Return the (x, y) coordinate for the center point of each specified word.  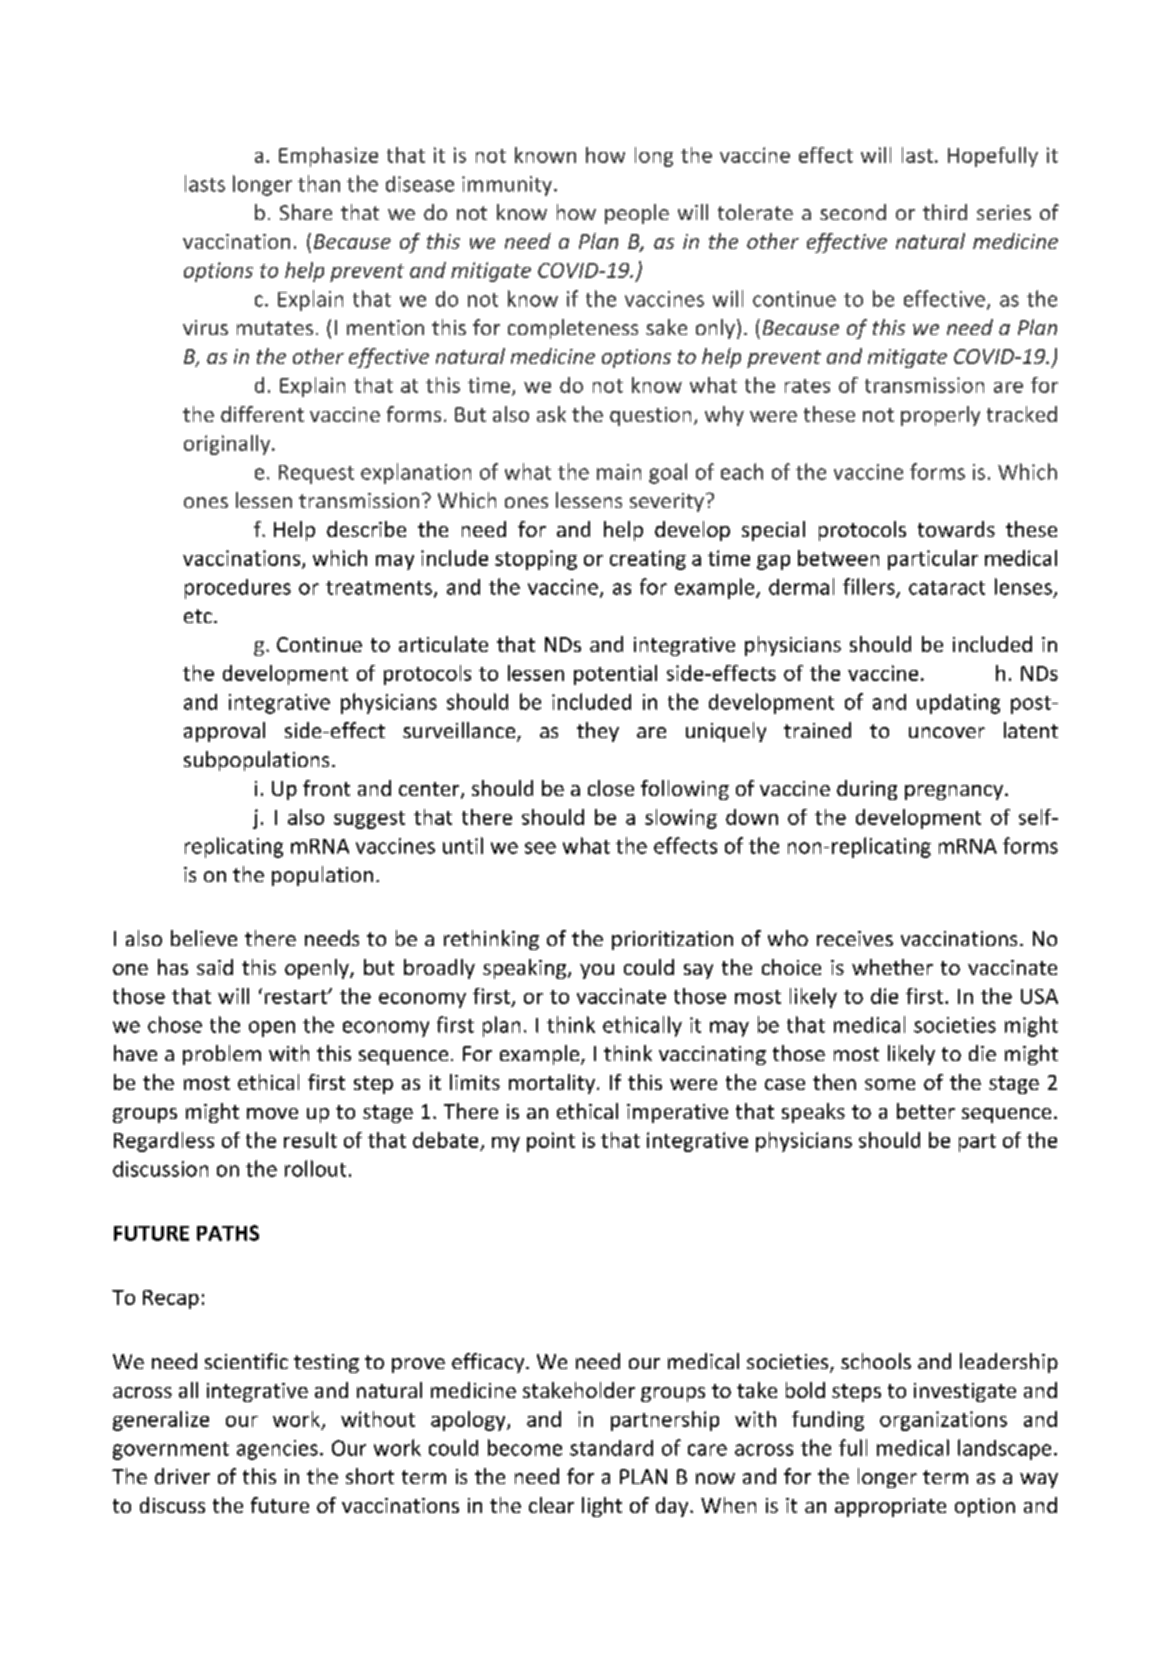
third (945, 212)
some (890, 1084)
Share (306, 212)
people (637, 214)
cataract (947, 588)
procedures (238, 589)
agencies (277, 1450)
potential (615, 675)
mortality (552, 1084)
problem (222, 1055)
